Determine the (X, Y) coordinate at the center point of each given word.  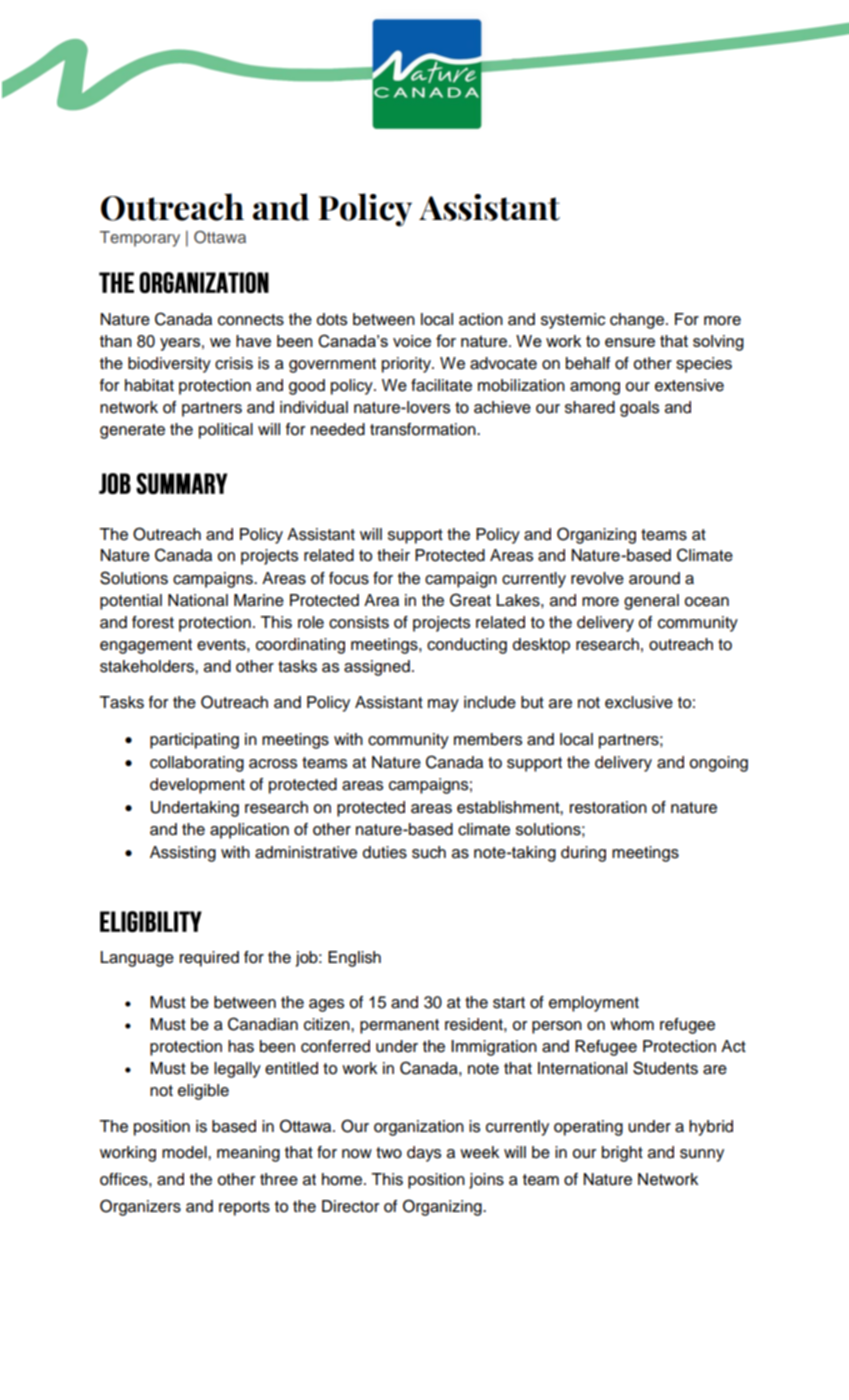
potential (131, 602)
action (481, 319)
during (583, 854)
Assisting (183, 854)
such (429, 852)
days (424, 1154)
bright (622, 1154)
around (654, 578)
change (637, 321)
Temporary (140, 239)
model (185, 1152)
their (393, 555)
